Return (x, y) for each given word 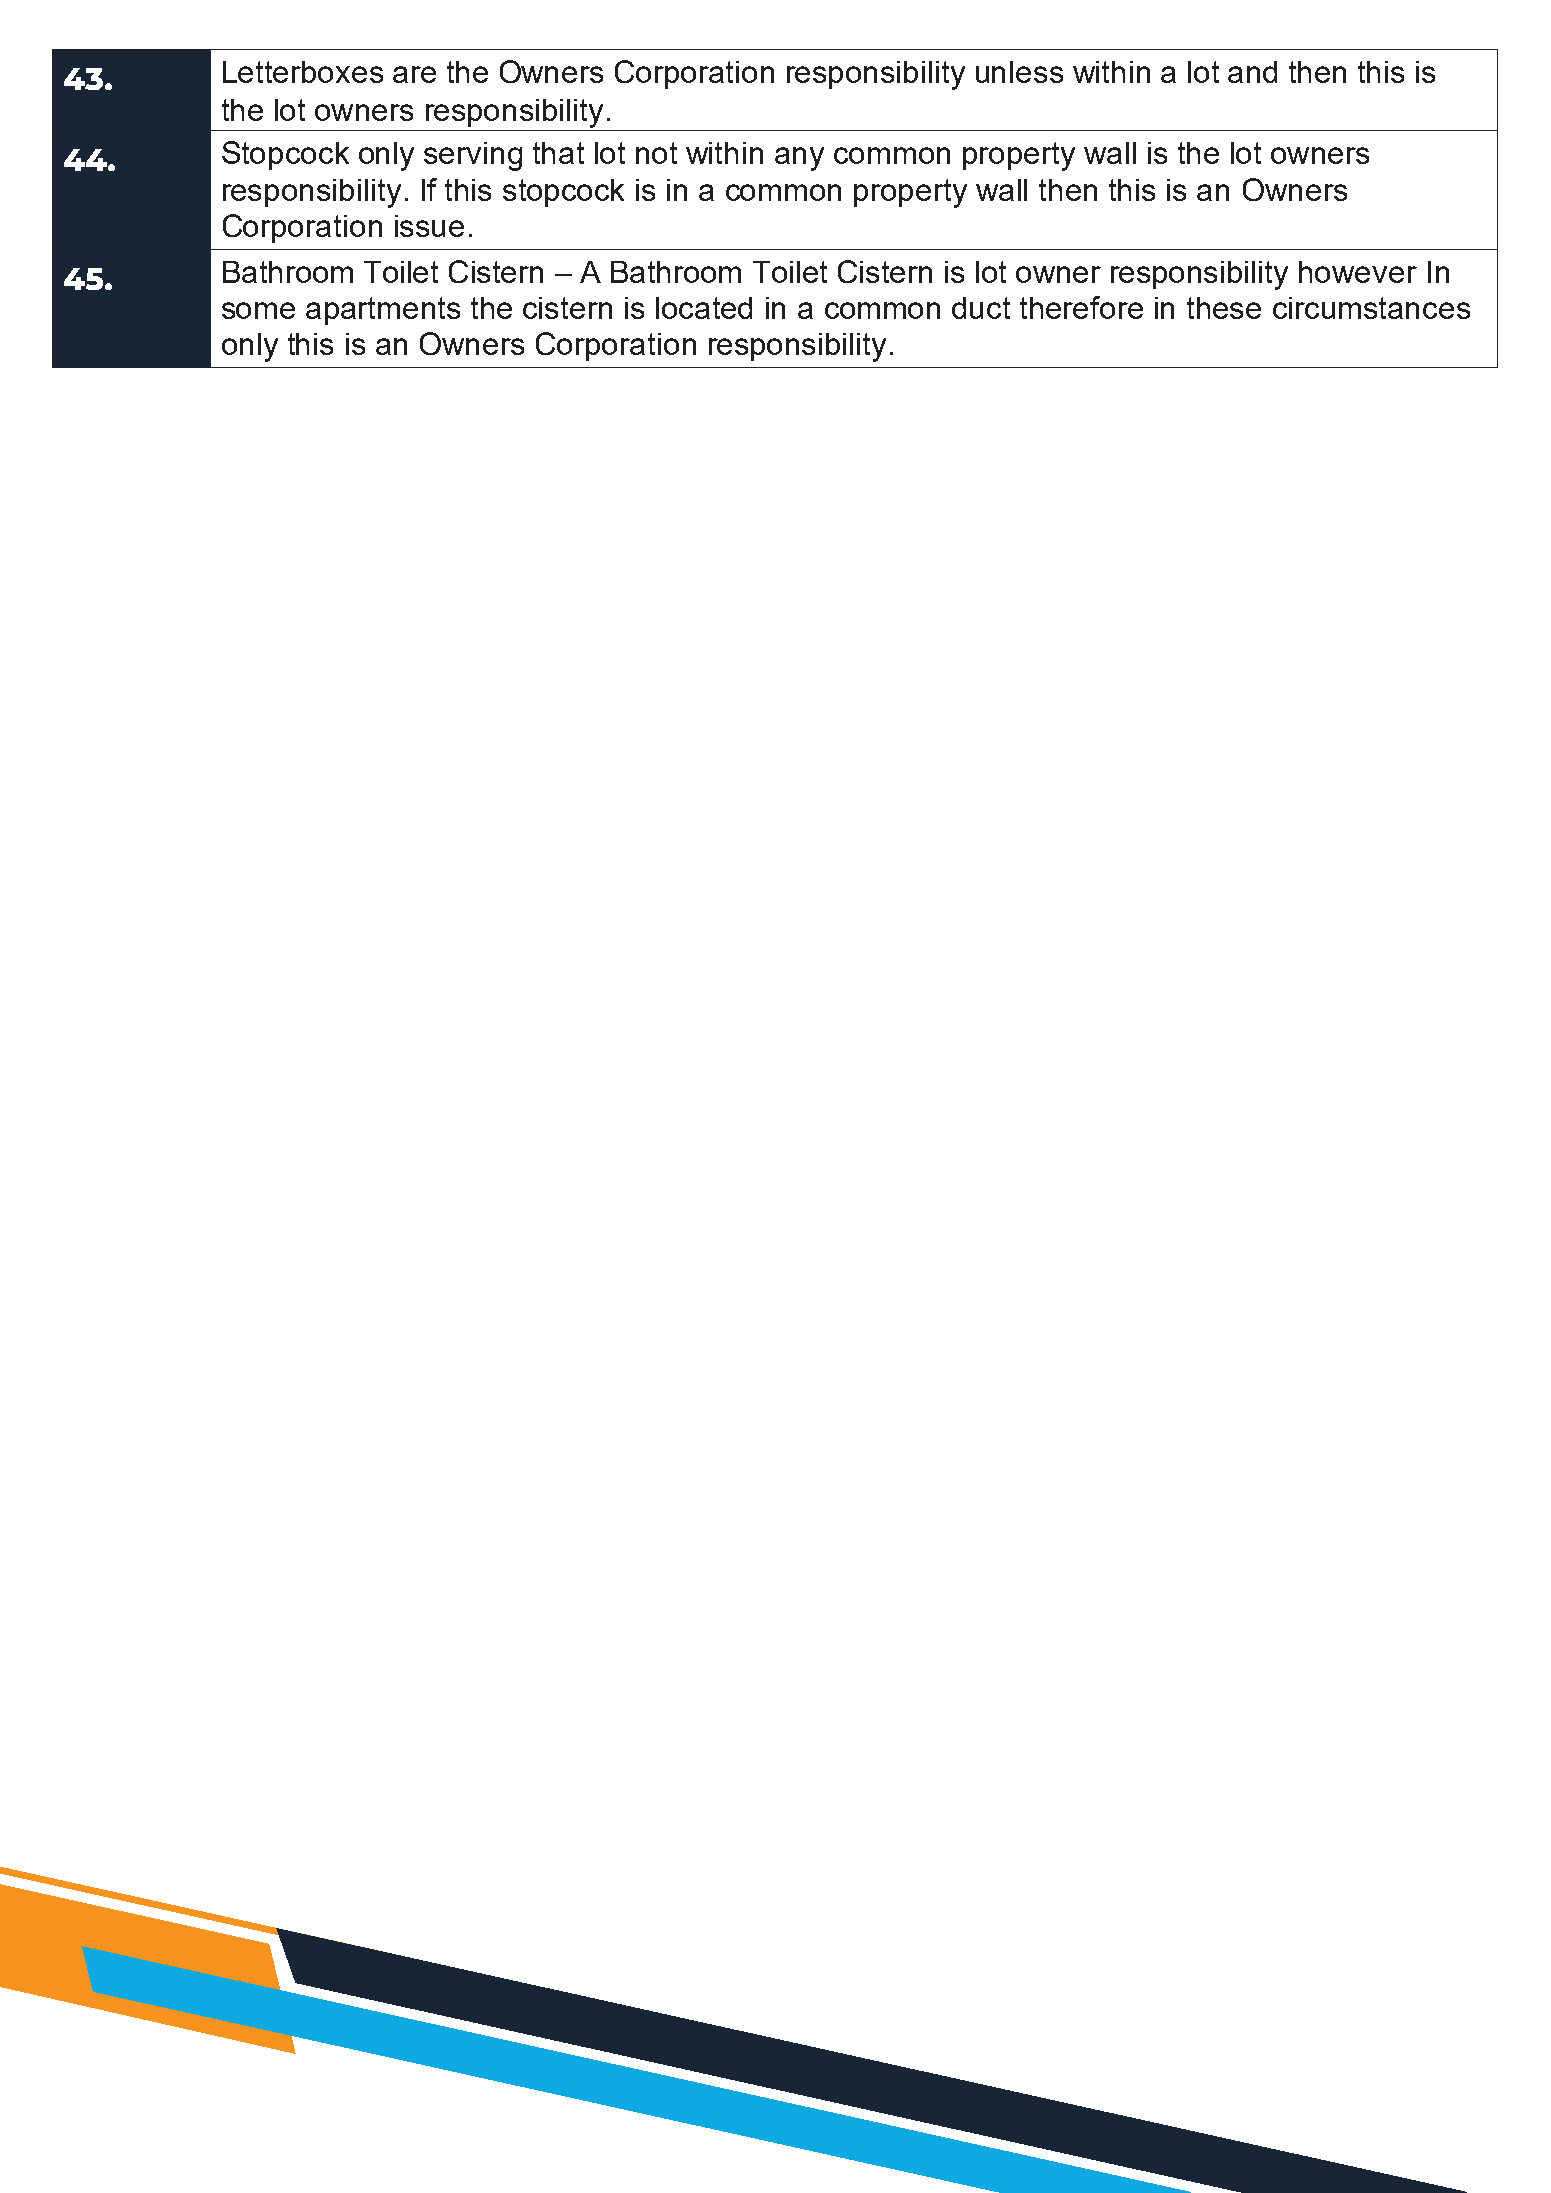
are (414, 74)
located (704, 308)
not (656, 153)
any (799, 159)
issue (429, 226)
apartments (383, 311)
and (1252, 72)
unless (1019, 72)
